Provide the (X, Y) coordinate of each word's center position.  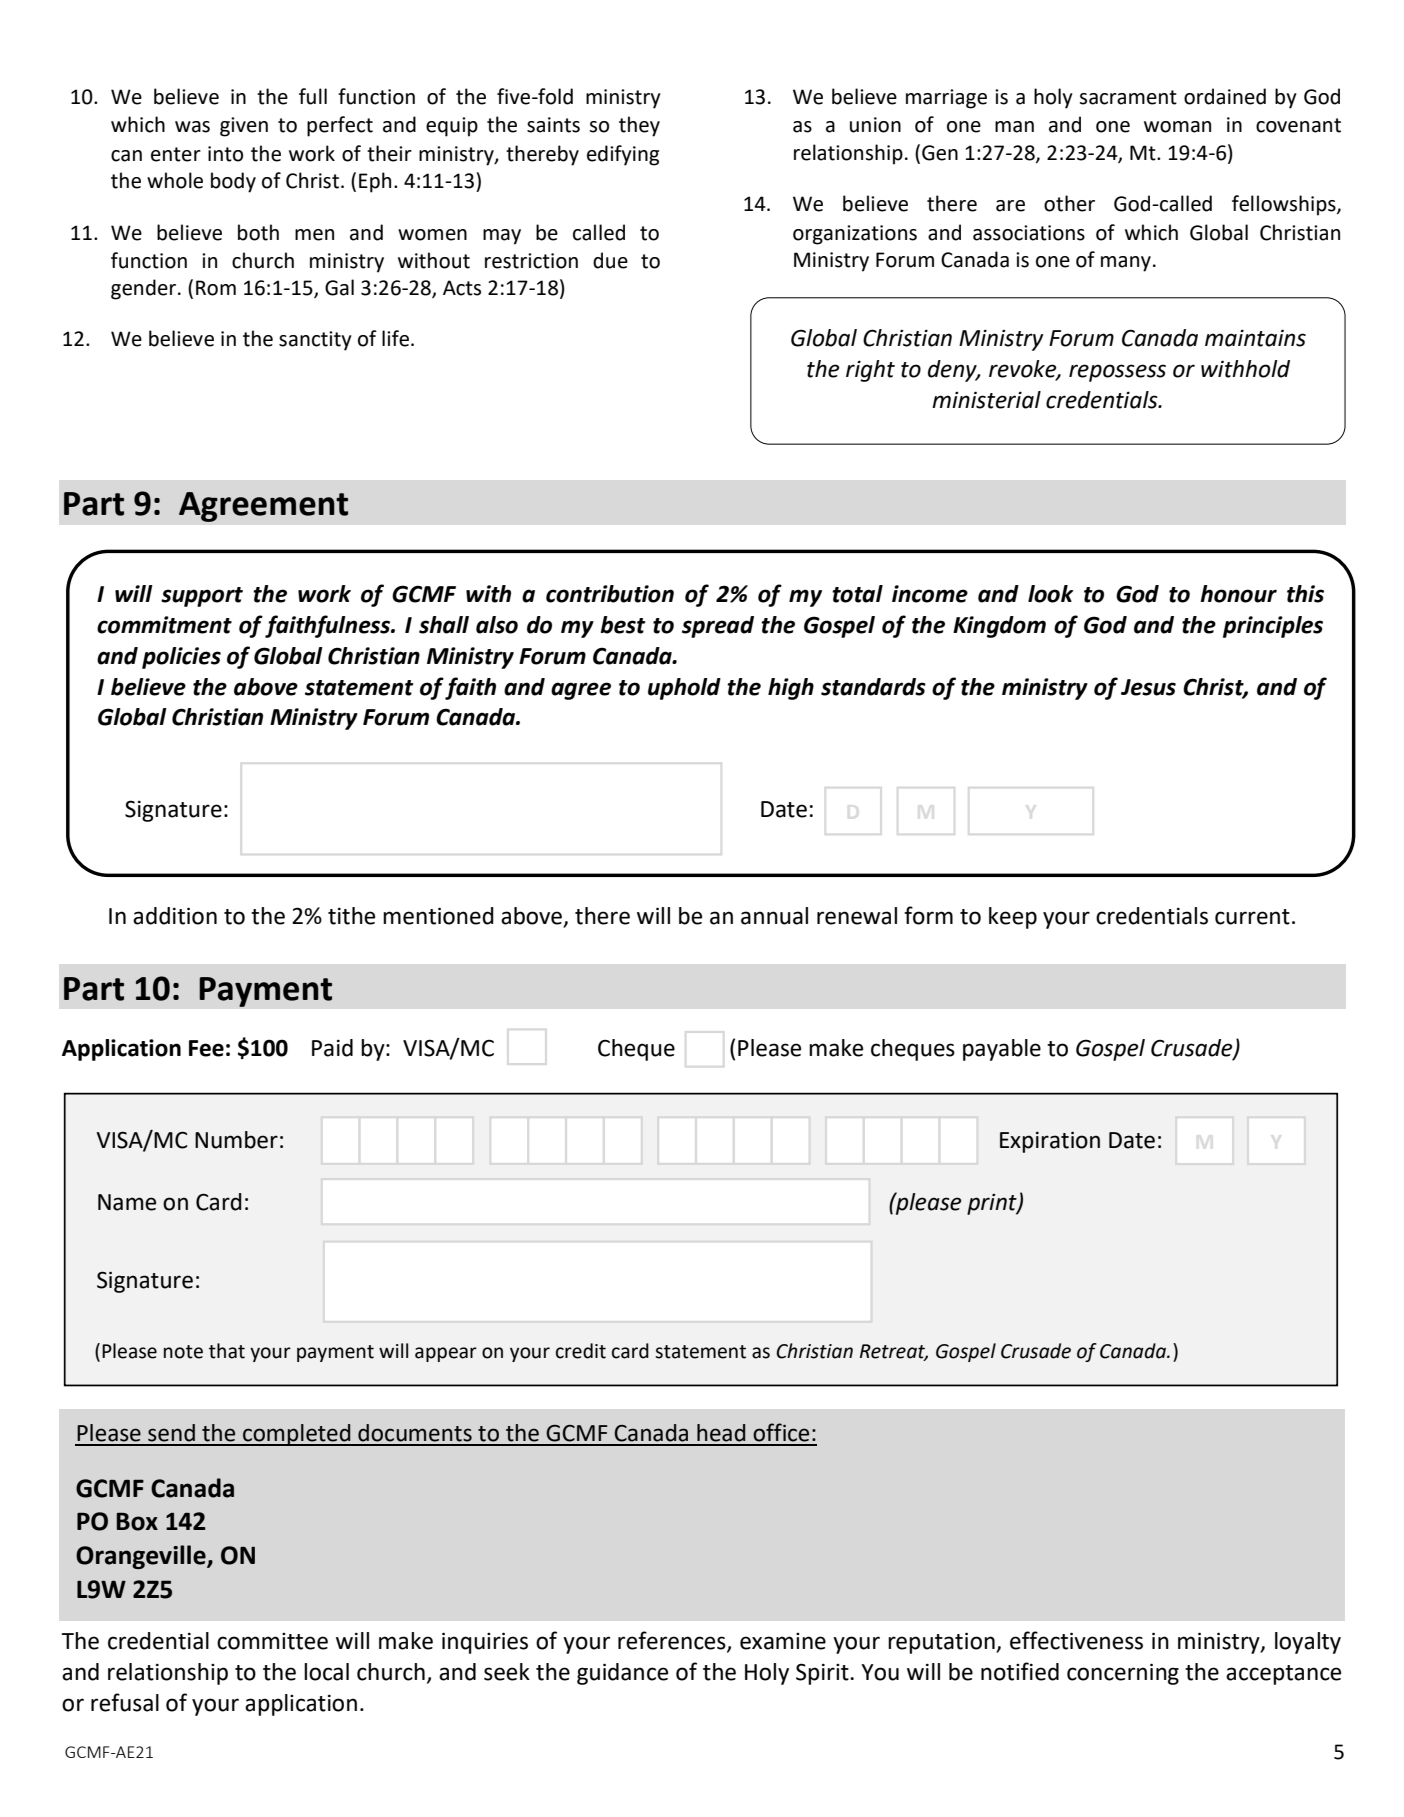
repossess (1117, 373)
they (639, 126)
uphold (684, 689)
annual (774, 916)
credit (581, 1351)
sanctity (315, 341)
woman (1177, 127)
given (244, 127)
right (870, 371)
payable (1002, 1050)
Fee (206, 1048)
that (227, 1351)
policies (181, 658)
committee (272, 1641)
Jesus (1148, 687)
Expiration (1050, 1142)
